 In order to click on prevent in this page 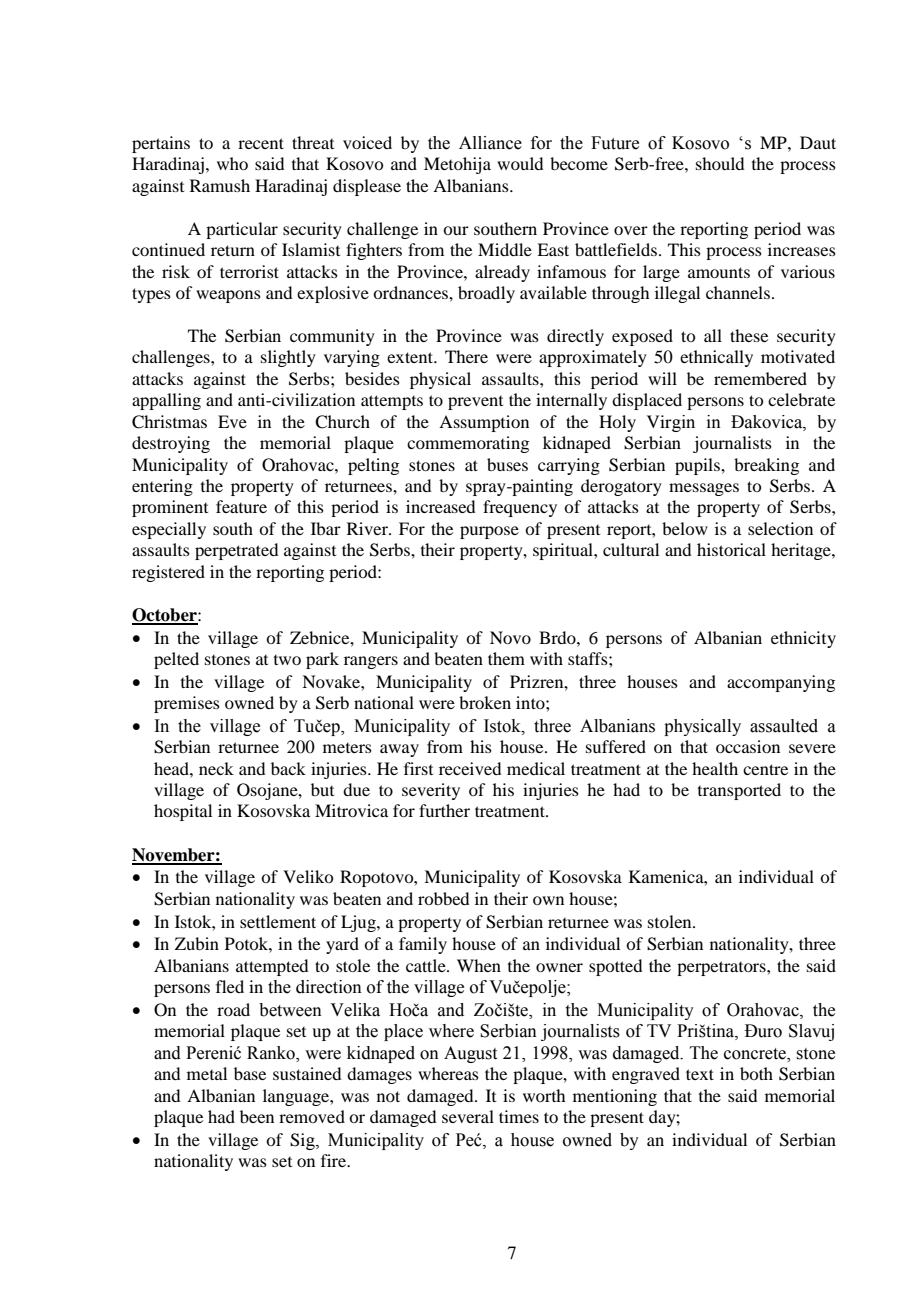, I will do `click(475, 403)`.
